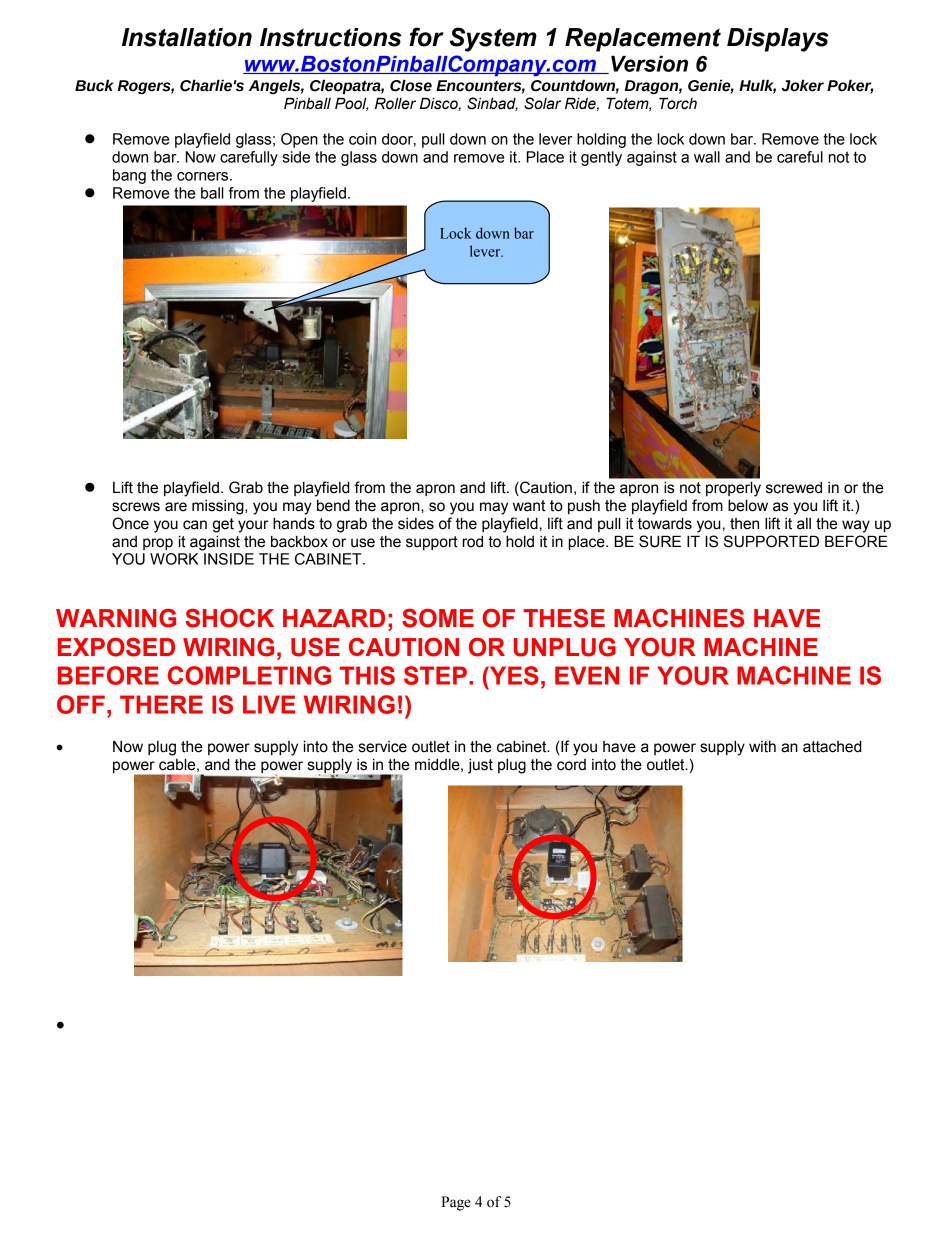 This screenshot has height=1233, width=952. I want to click on then, so click(744, 524).
